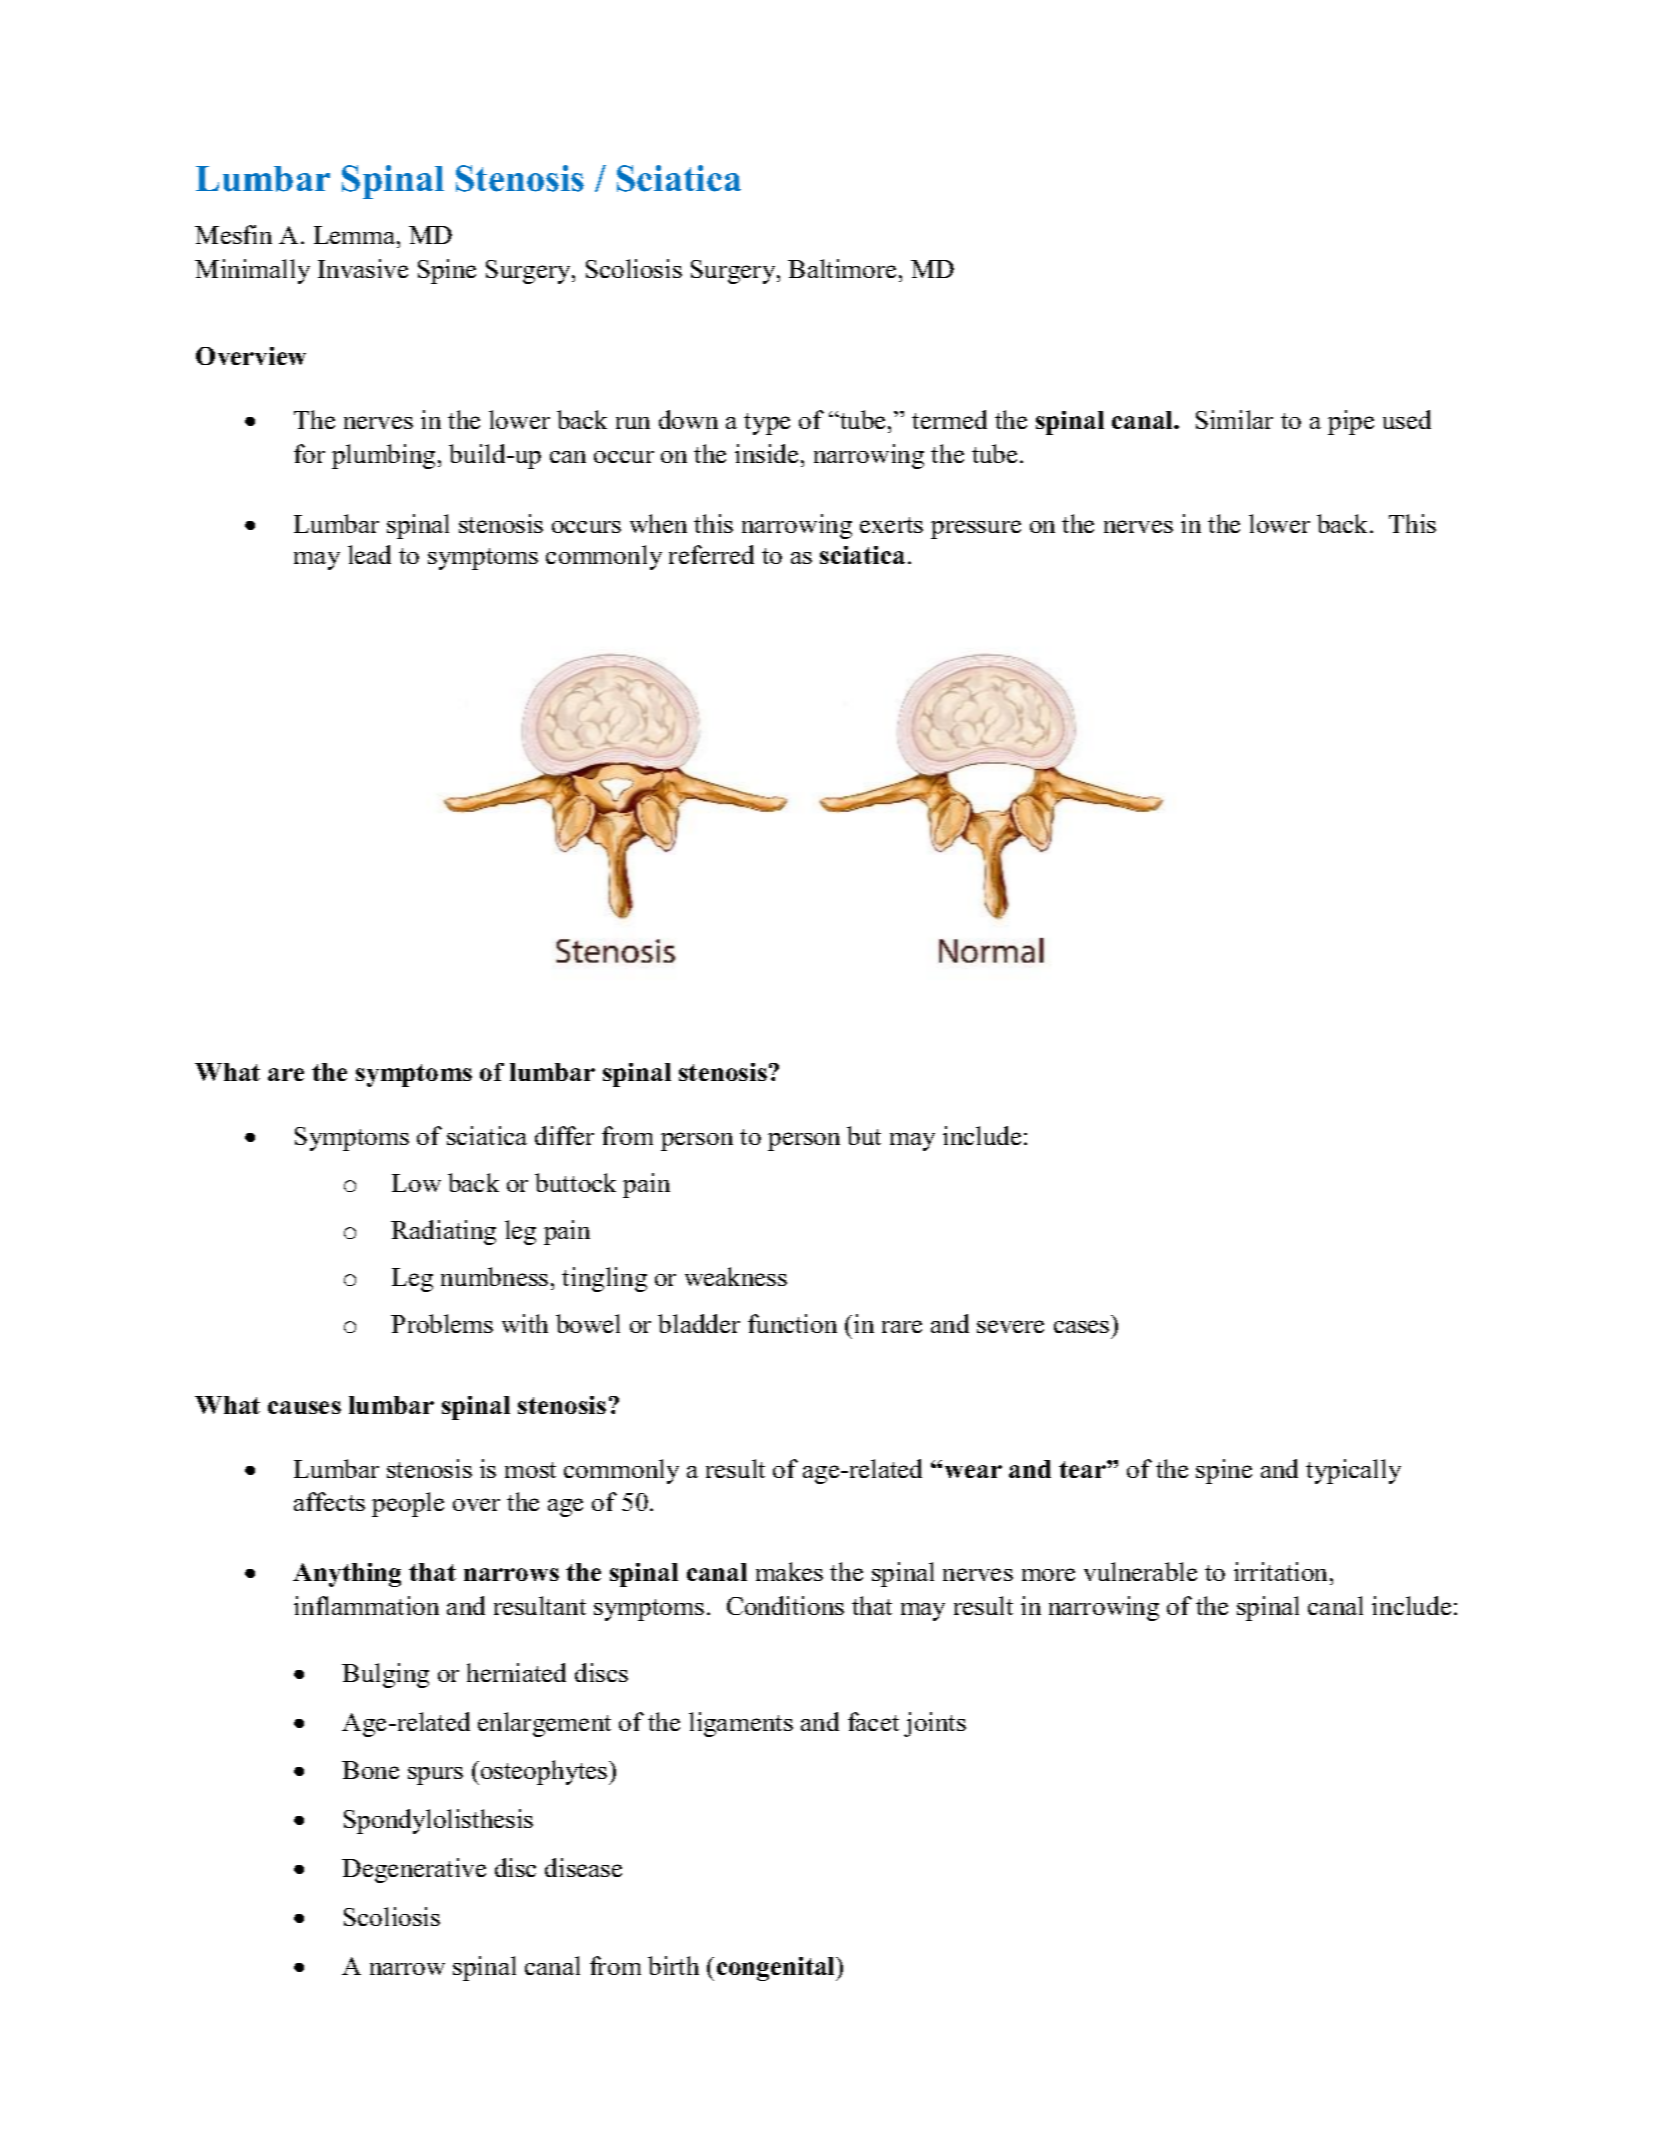  Describe the element at coordinates (363, 268) in the page. I see `Invasive` at that location.
